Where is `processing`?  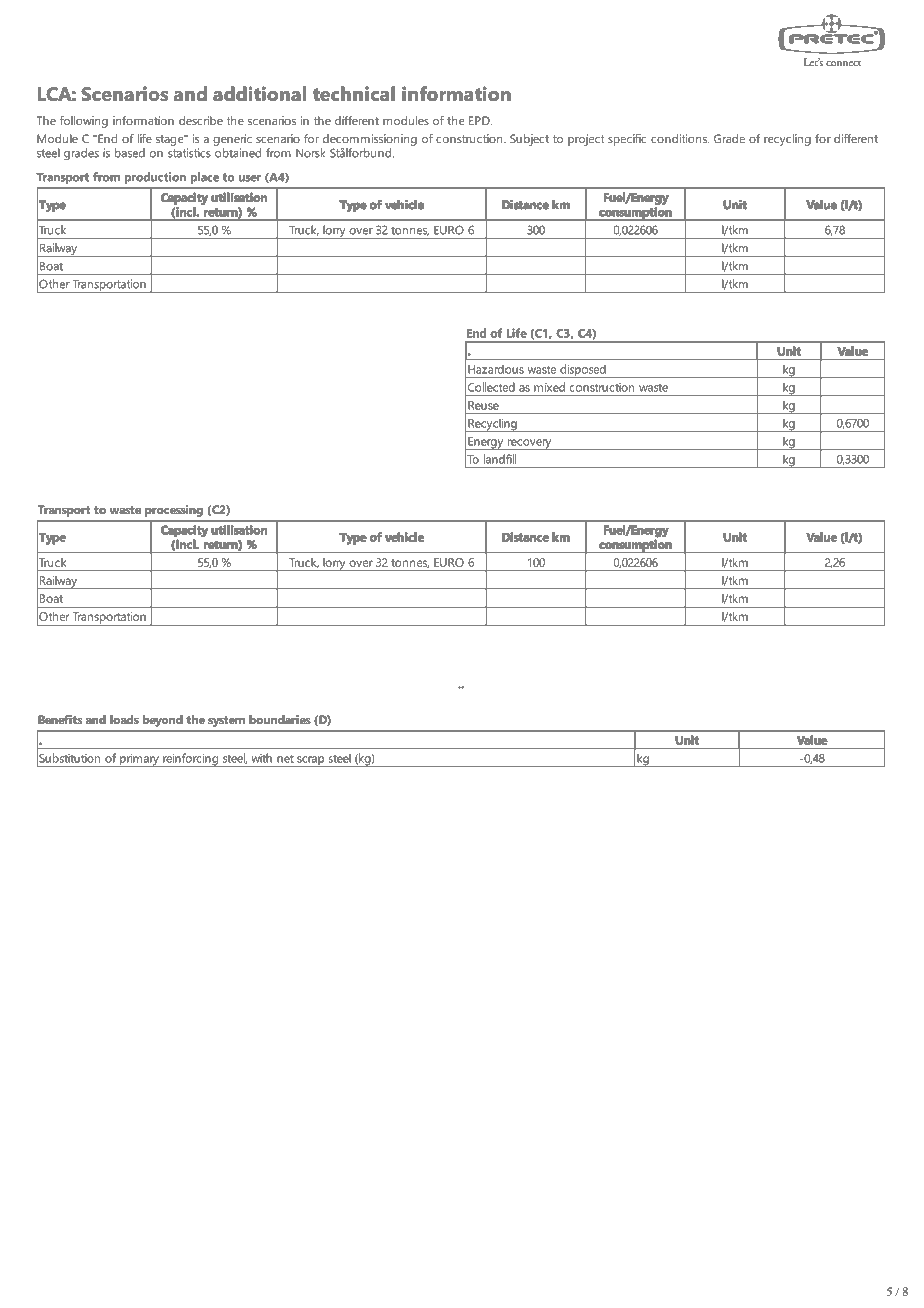
processing is located at coordinates (174, 511).
